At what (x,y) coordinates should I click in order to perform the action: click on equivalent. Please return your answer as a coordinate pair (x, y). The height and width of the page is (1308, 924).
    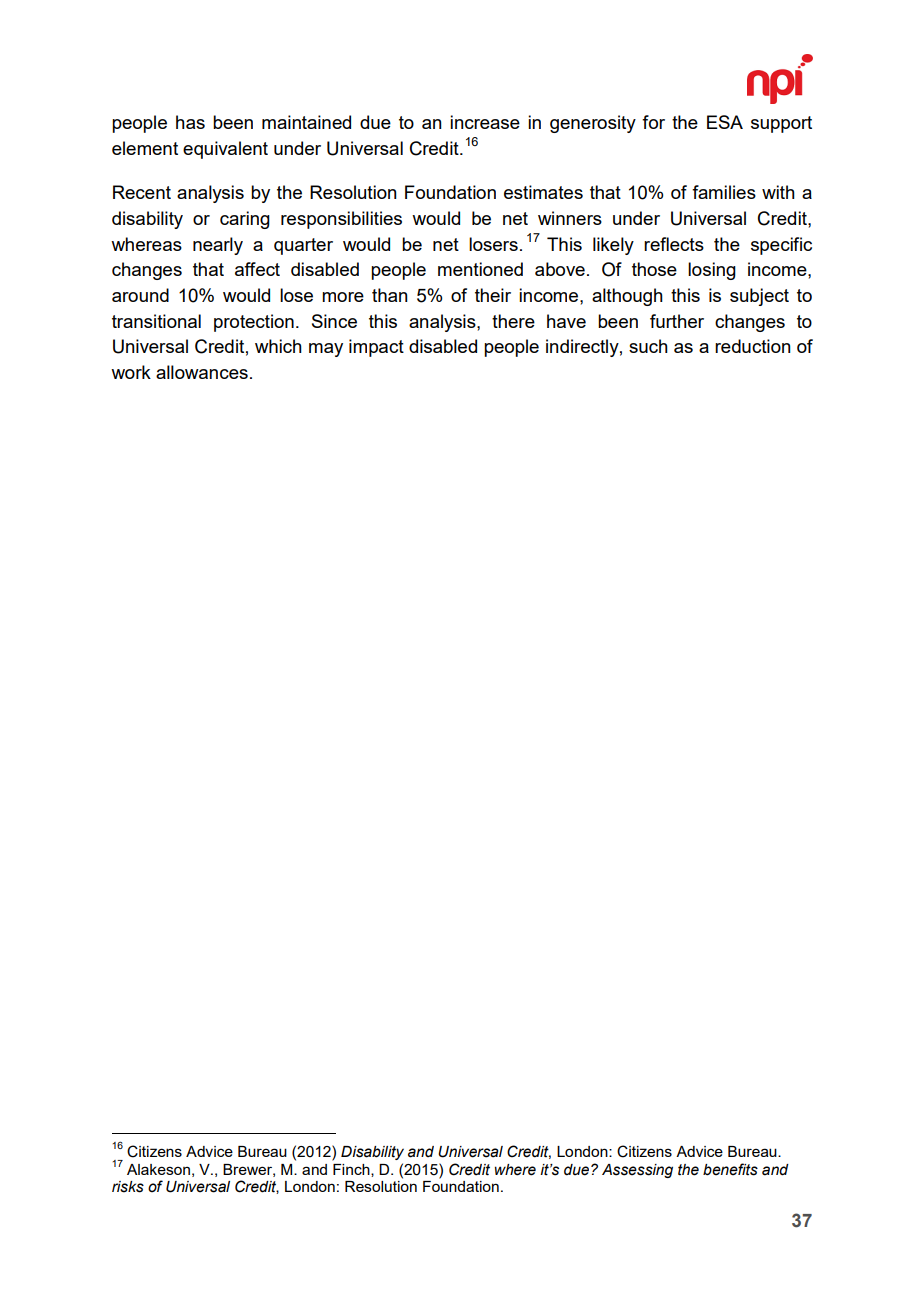
    Looking at the image, I should click on (225, 150).
